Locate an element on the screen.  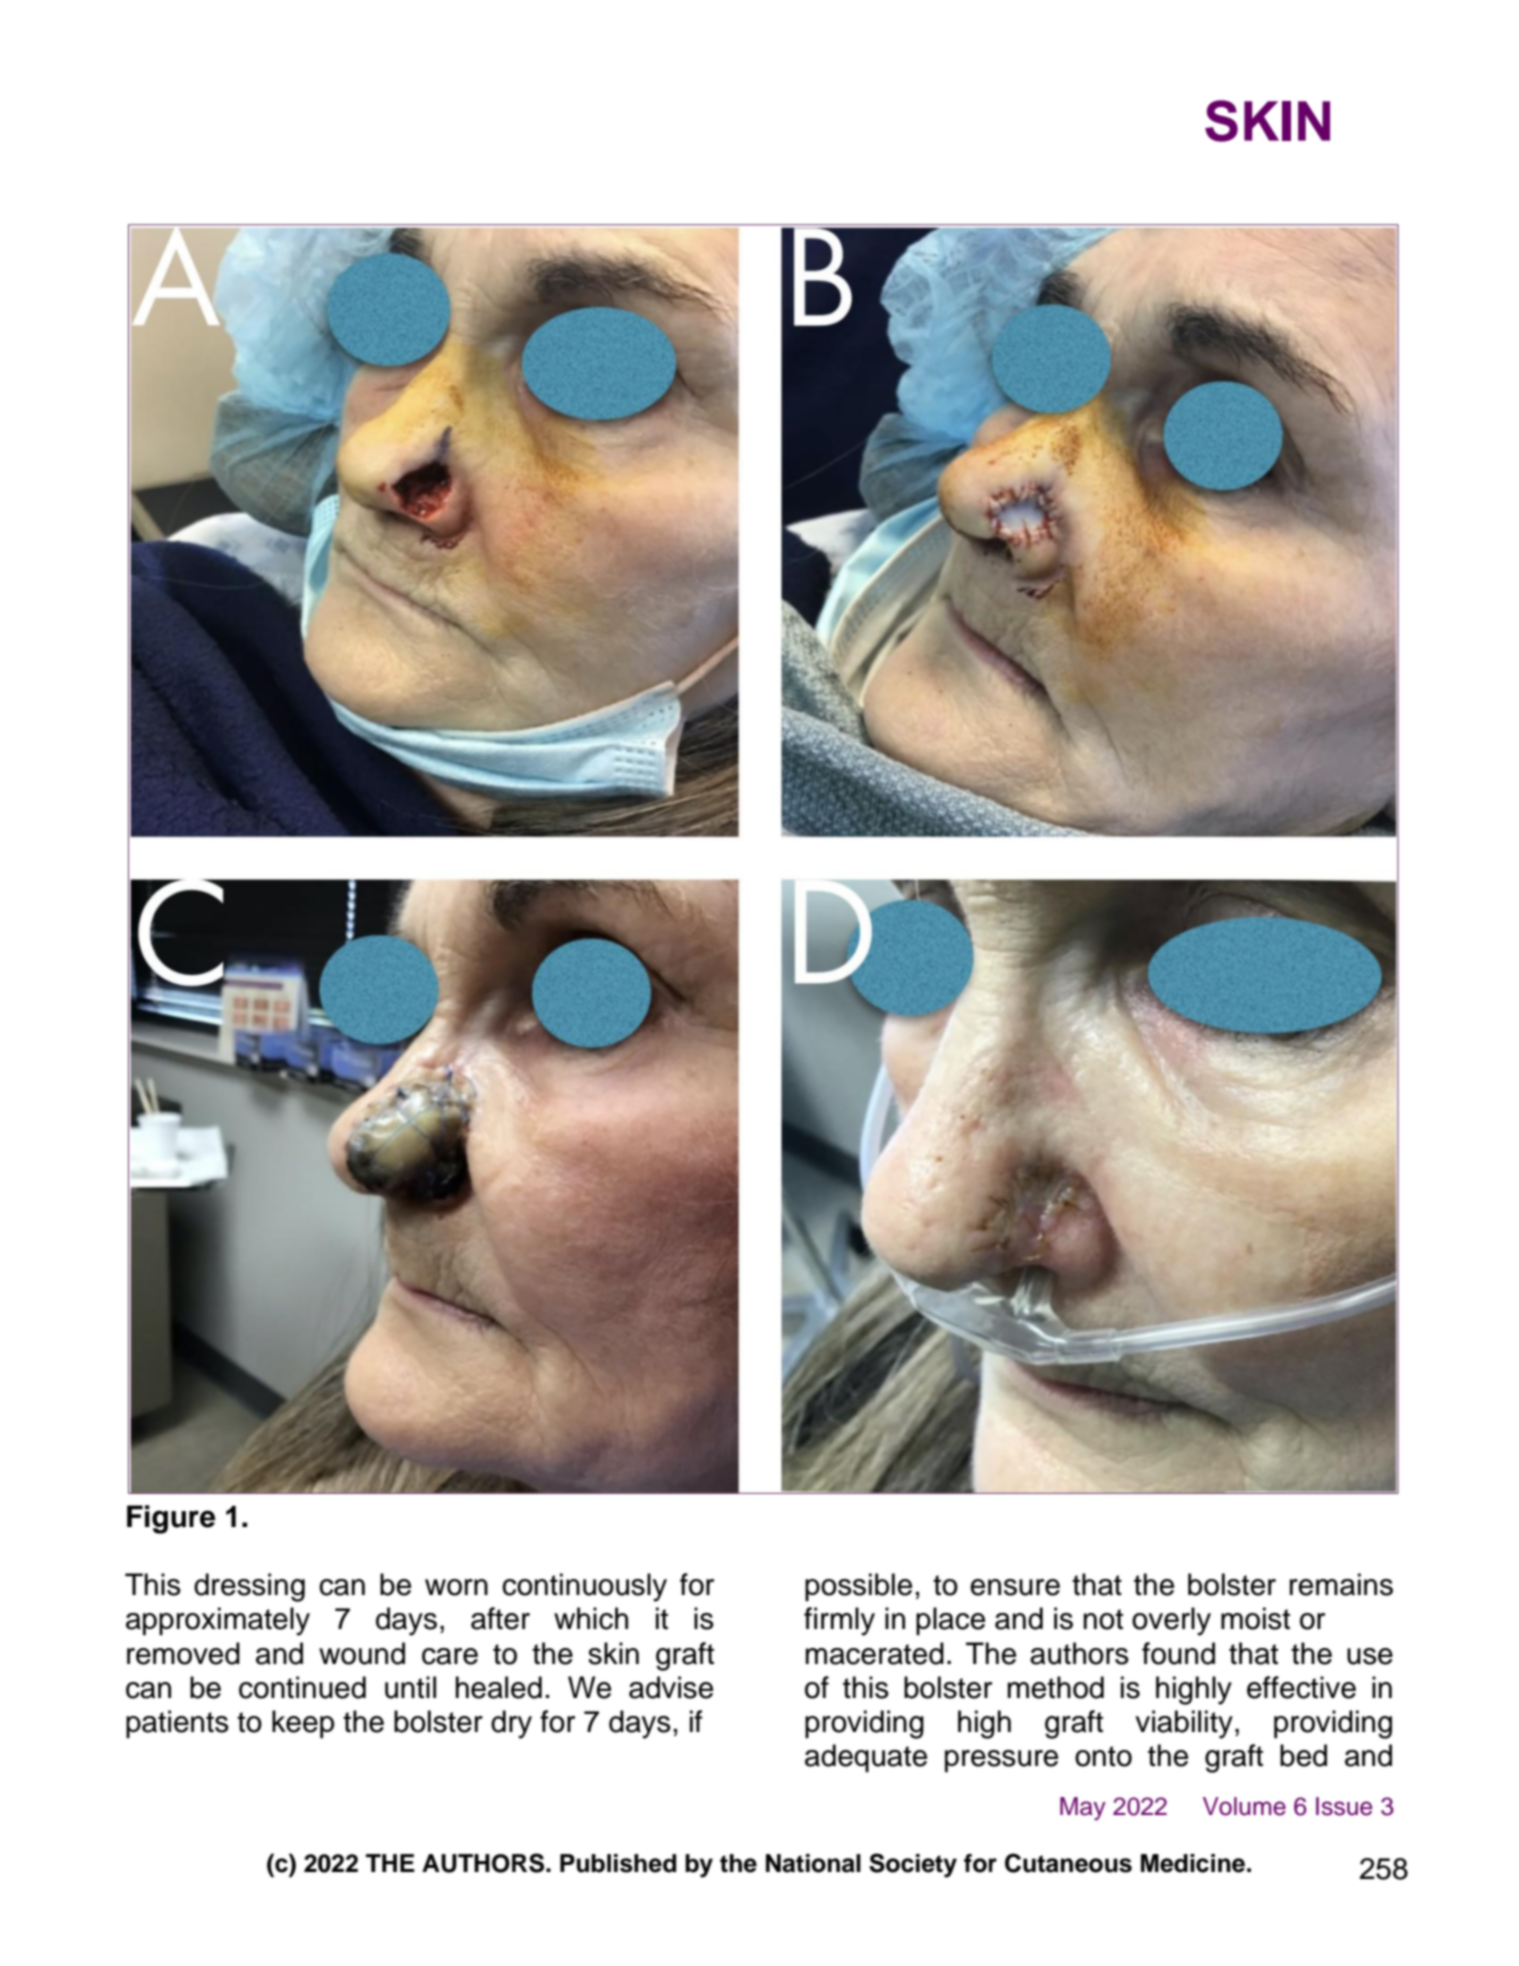
Figure is located at coordinates (171, 1519).
